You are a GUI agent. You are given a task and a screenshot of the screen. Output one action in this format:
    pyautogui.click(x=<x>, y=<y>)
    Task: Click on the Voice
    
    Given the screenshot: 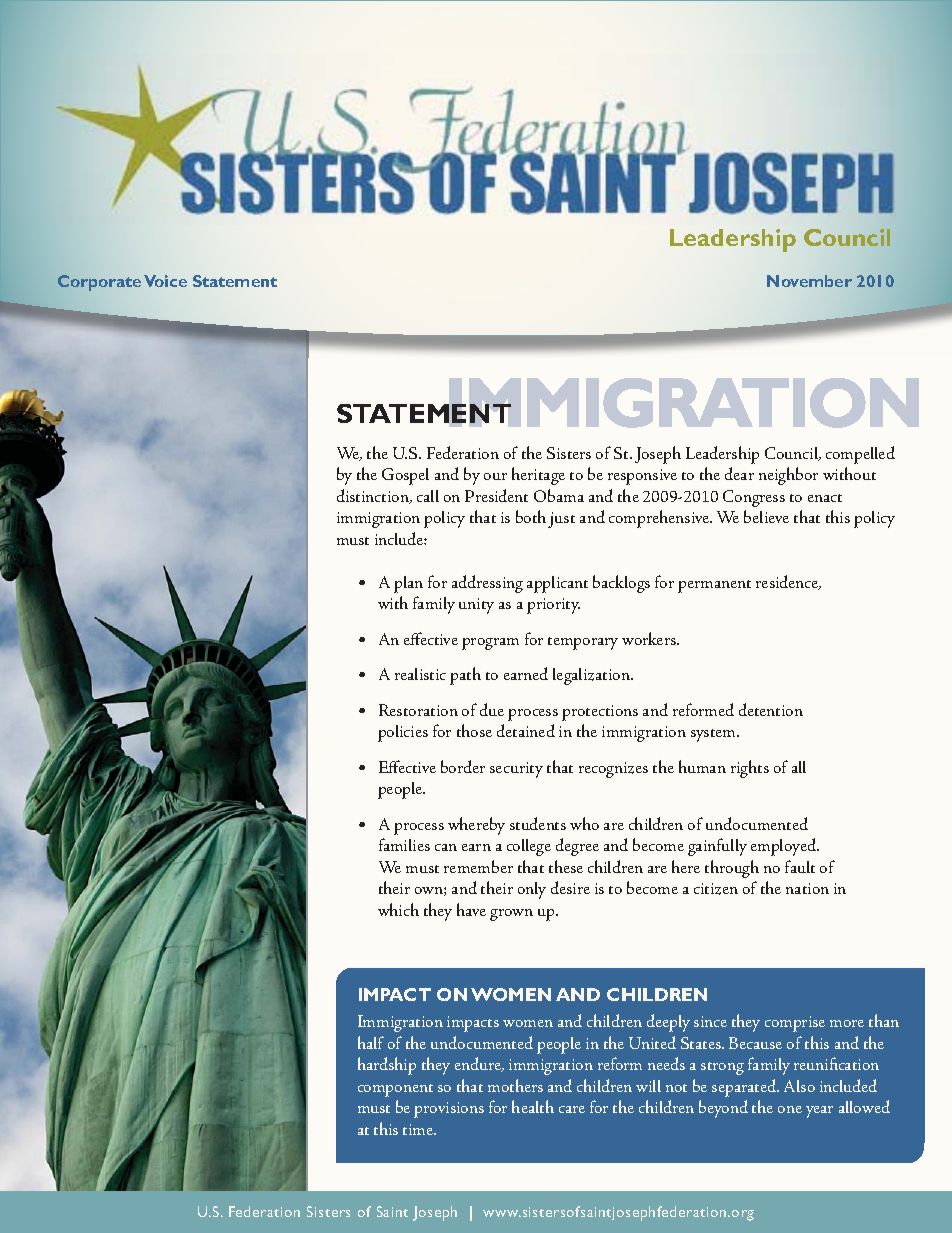 What is the action you would take?
    pyautogui.click(x=165, y=281)
